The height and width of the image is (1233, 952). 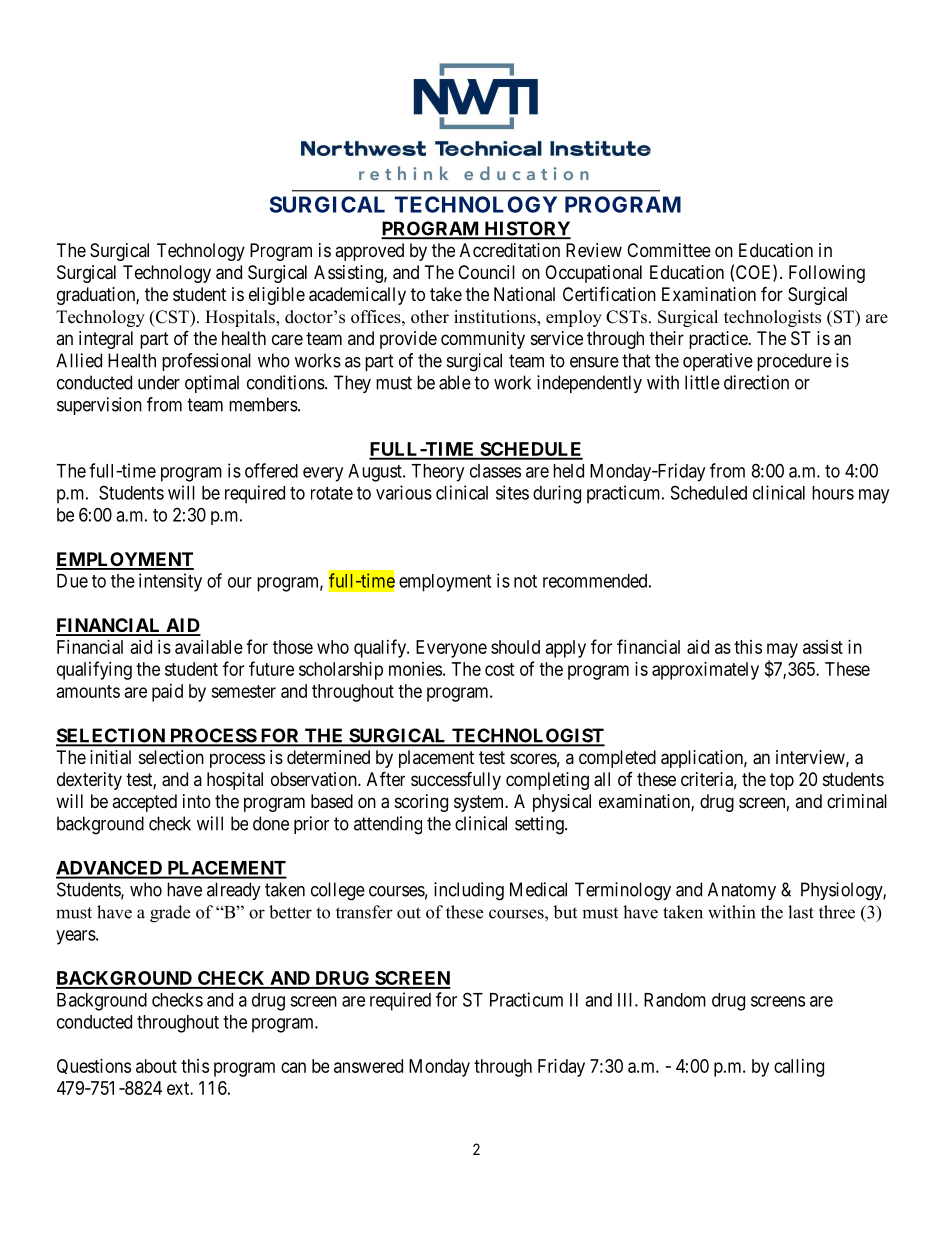 I want to click on should, so click(x=515, y=647).
